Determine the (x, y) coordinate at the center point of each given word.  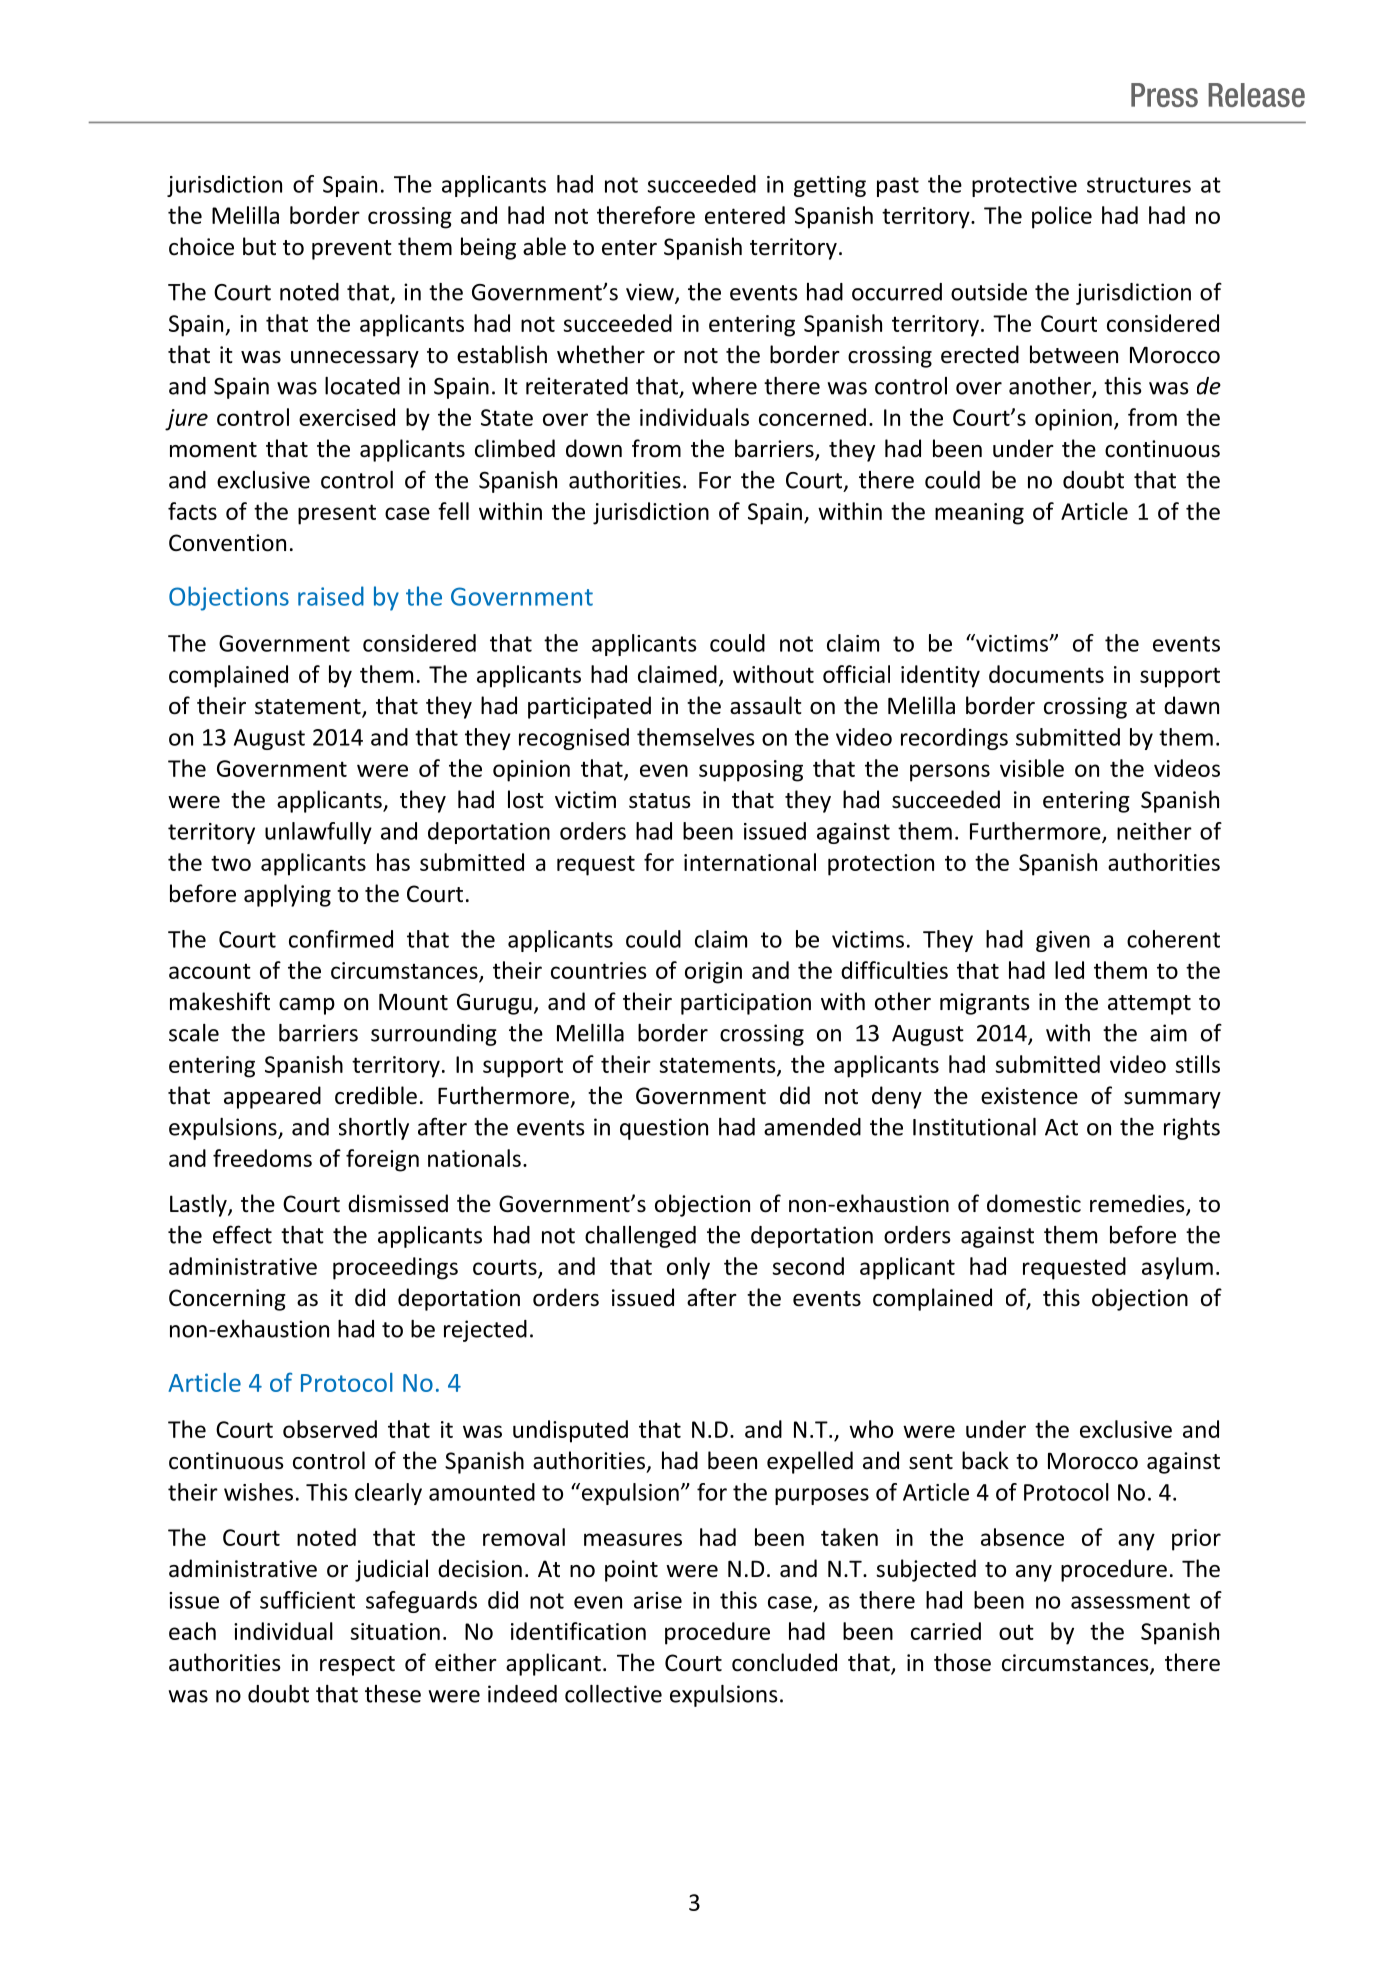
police (1062, 217)
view (651, 293)
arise (658, 1600)
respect (357, 1666)
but (259, 246)
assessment (1130, 1601)
